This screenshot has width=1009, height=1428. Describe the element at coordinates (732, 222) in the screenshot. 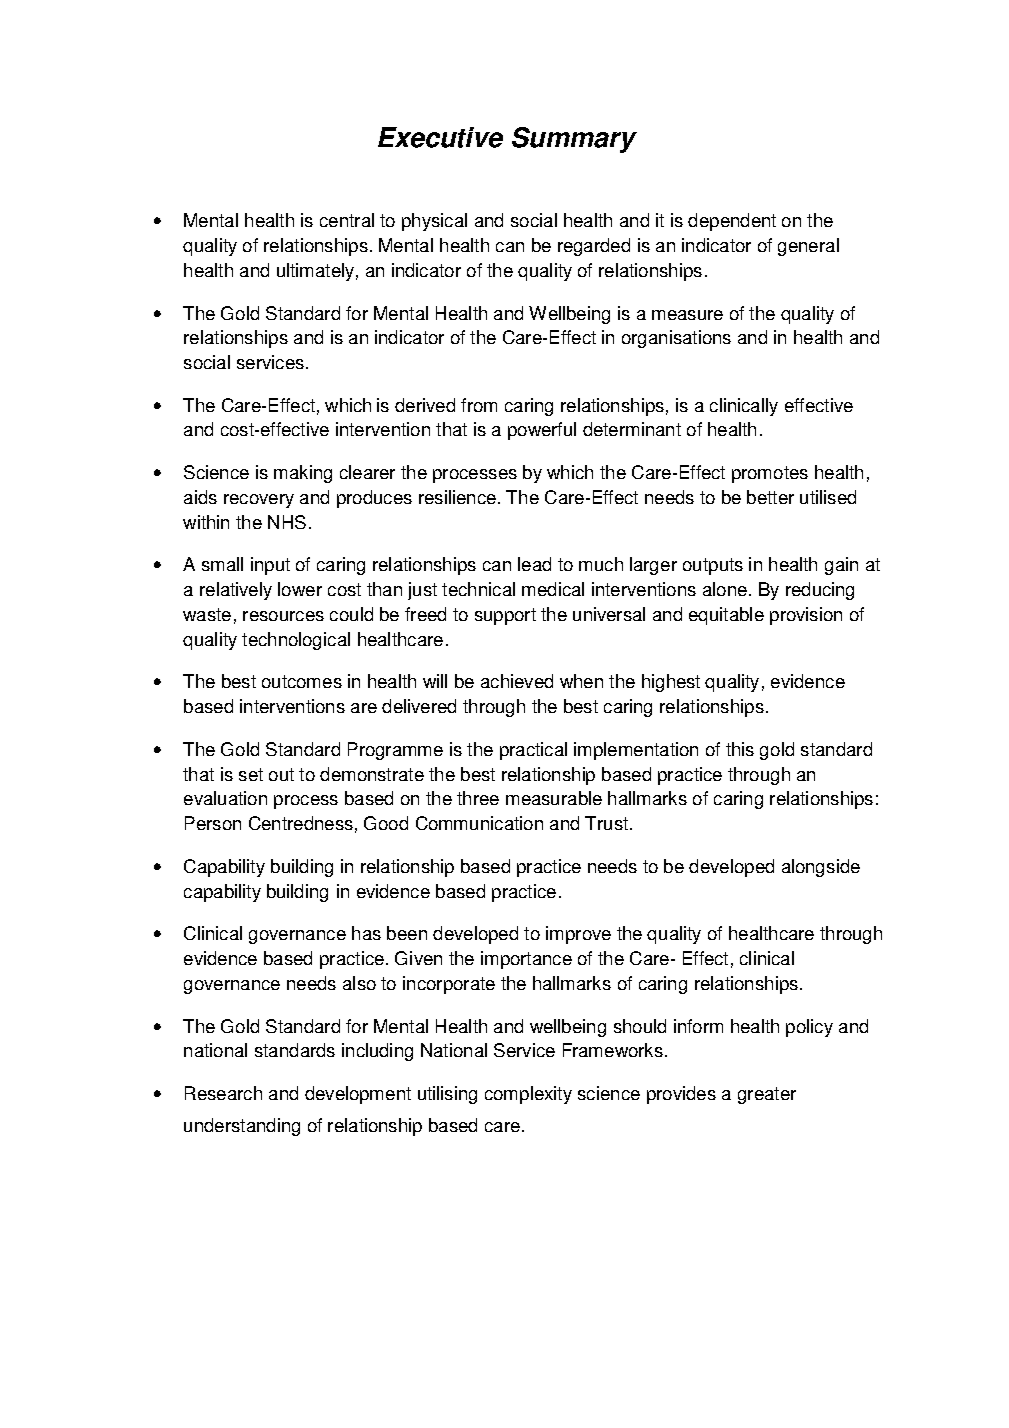

I see `dependent` at that location.
